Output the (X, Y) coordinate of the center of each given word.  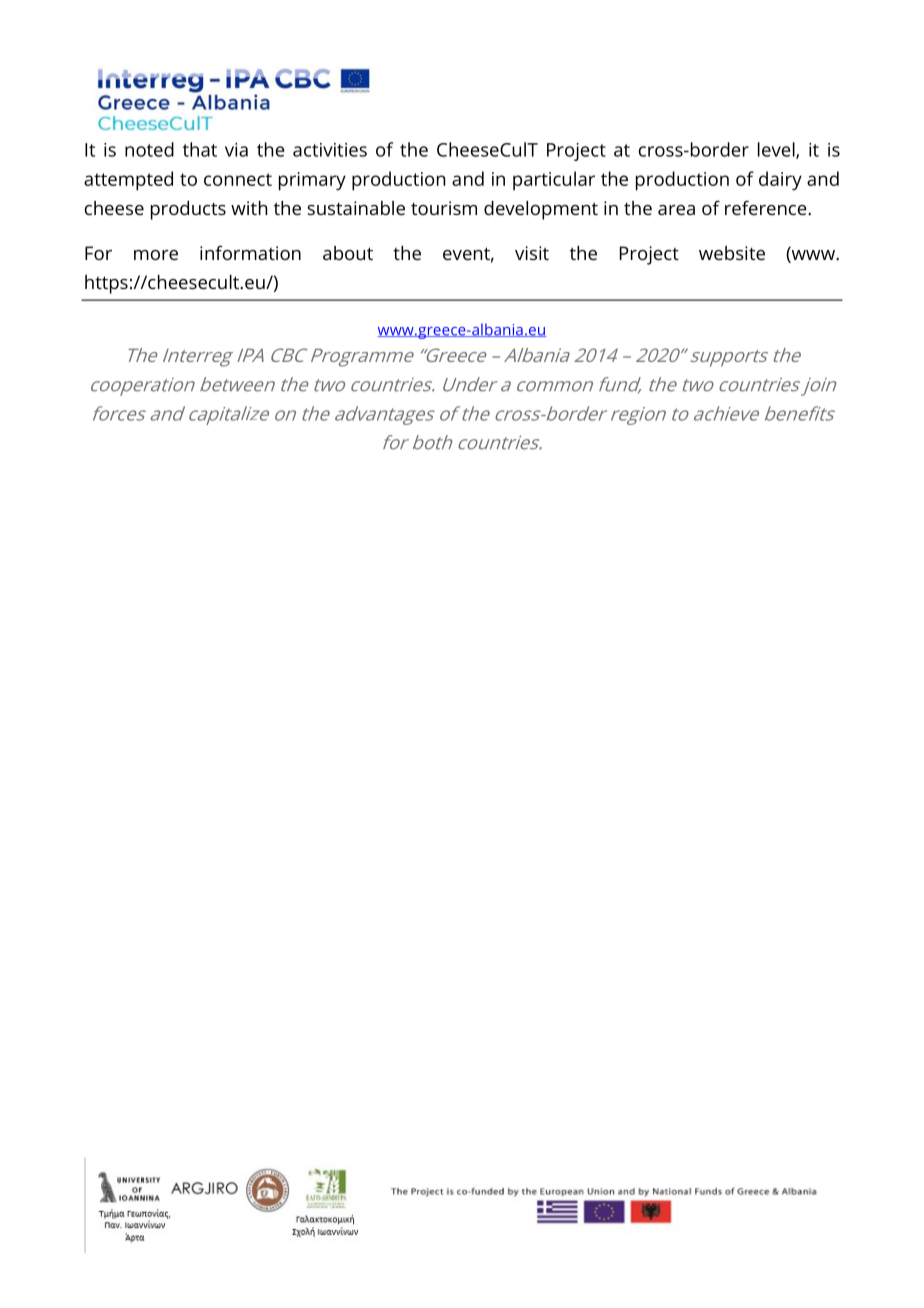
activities (330, 150)
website (732, 253)
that (200, 149)
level (777, 150)
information (250, 252)
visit (532, 253)
